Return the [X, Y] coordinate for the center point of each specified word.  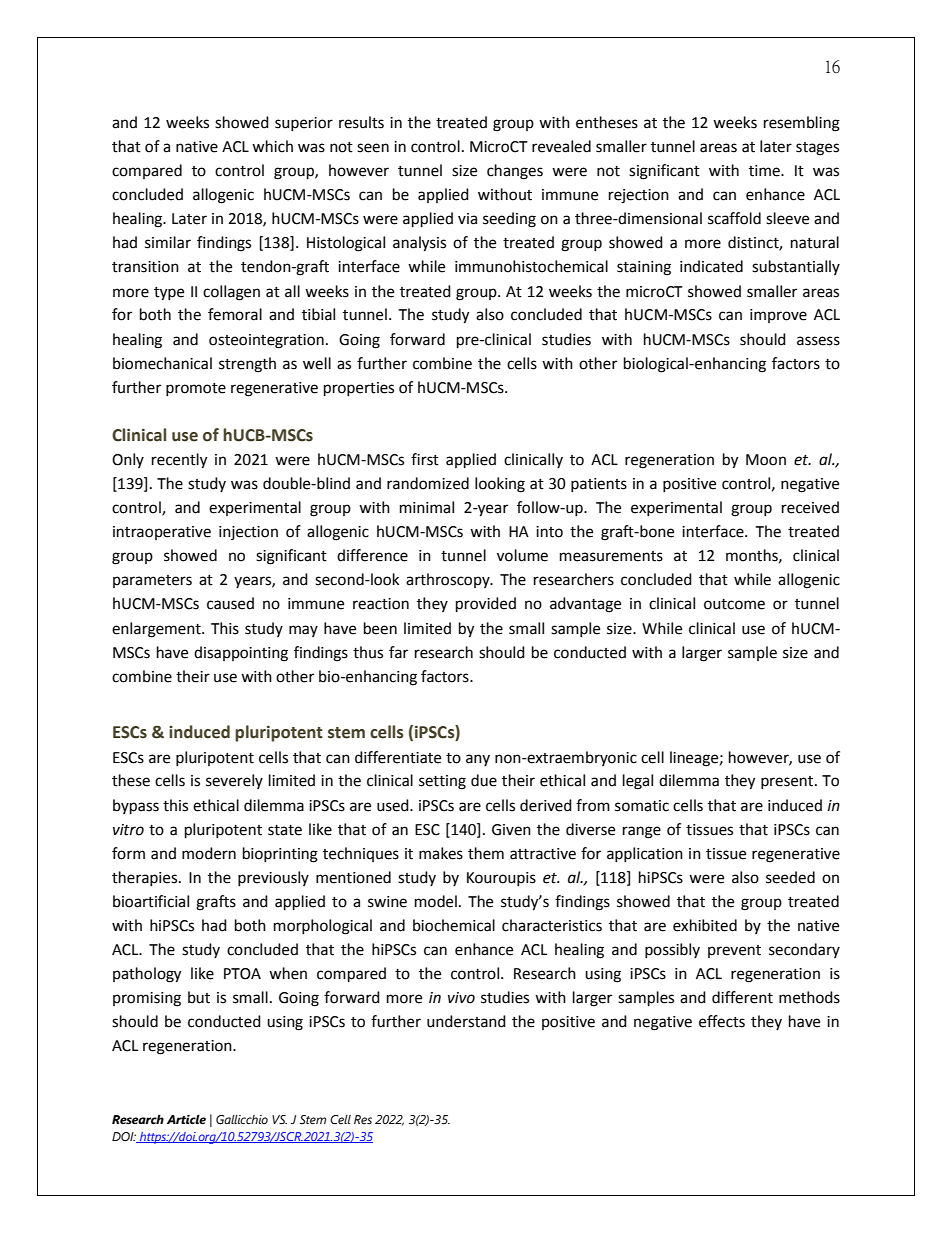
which [272, 146]
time [765, 171]
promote [196, 389]
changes [515, 172]
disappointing [241, 654]
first [425, 459]
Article [186, 1119]
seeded [790, 877]
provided [486, 605]
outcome [734, 604]
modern [209, 853]
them [486, 853]
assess [818, 341]
